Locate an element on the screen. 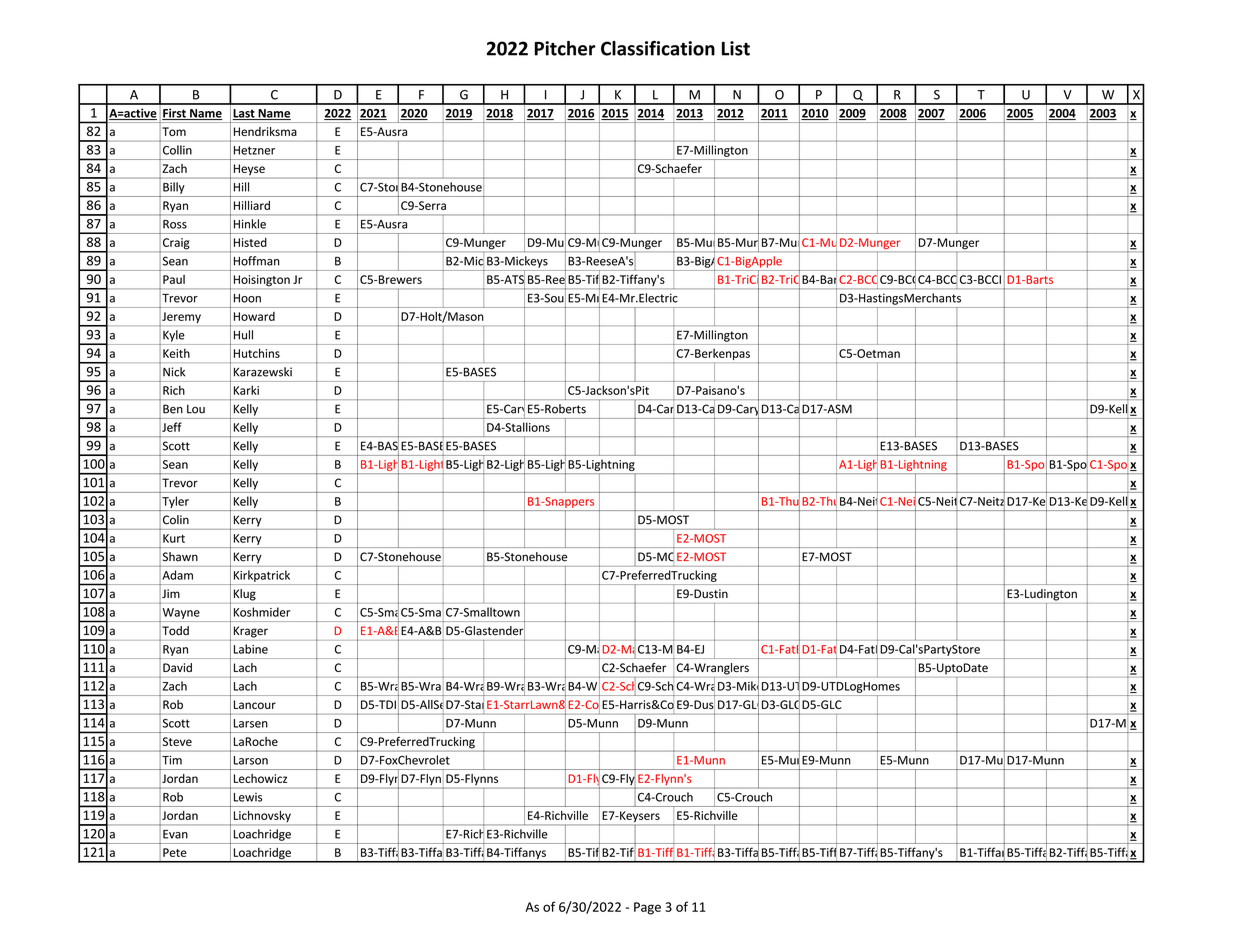  List is located at coordinates (736, 48).
